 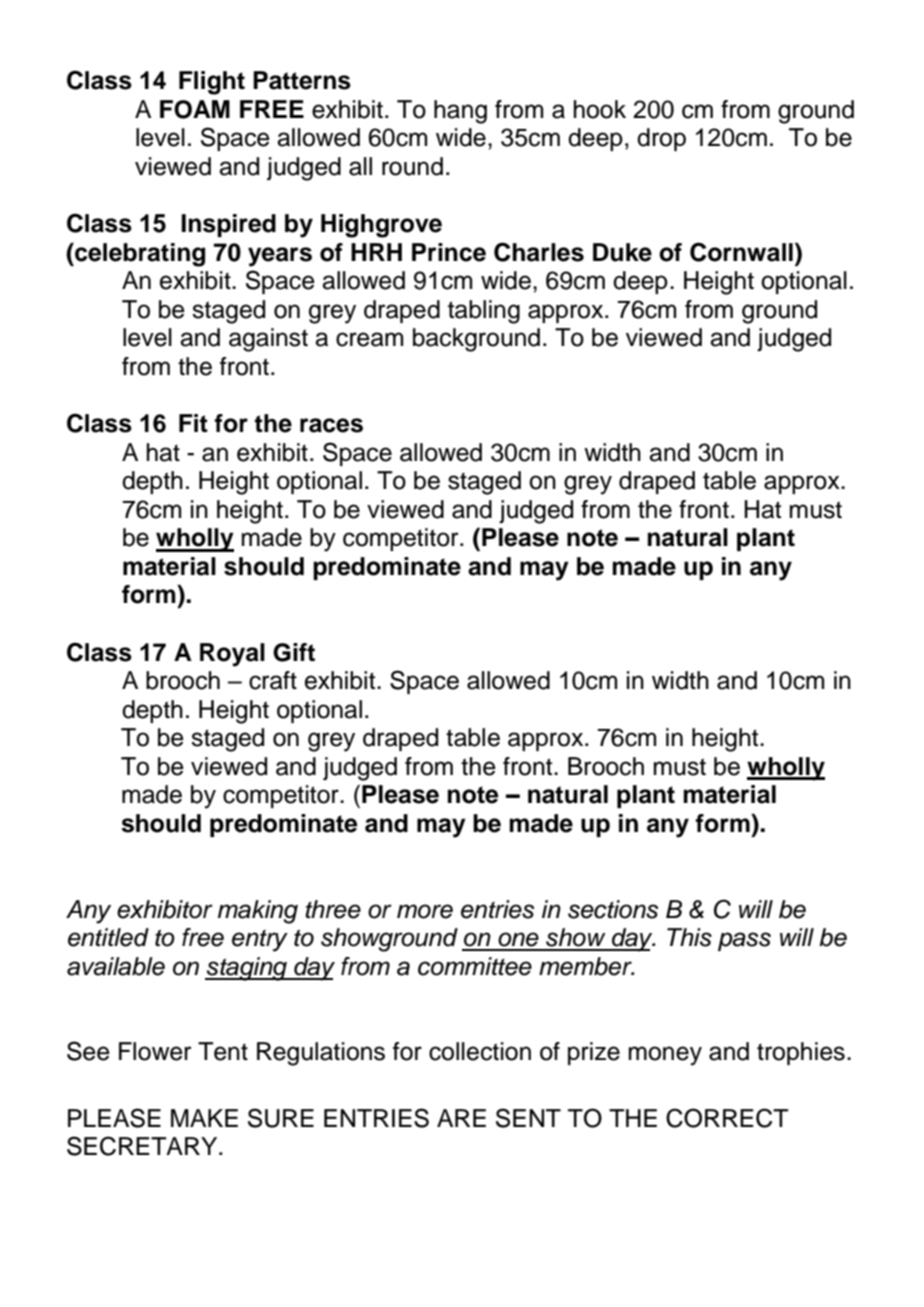 What do you see at coordinates (204, 1118) in the screenshot?
I see `MAKE` at bounding box center [204, 1118].
